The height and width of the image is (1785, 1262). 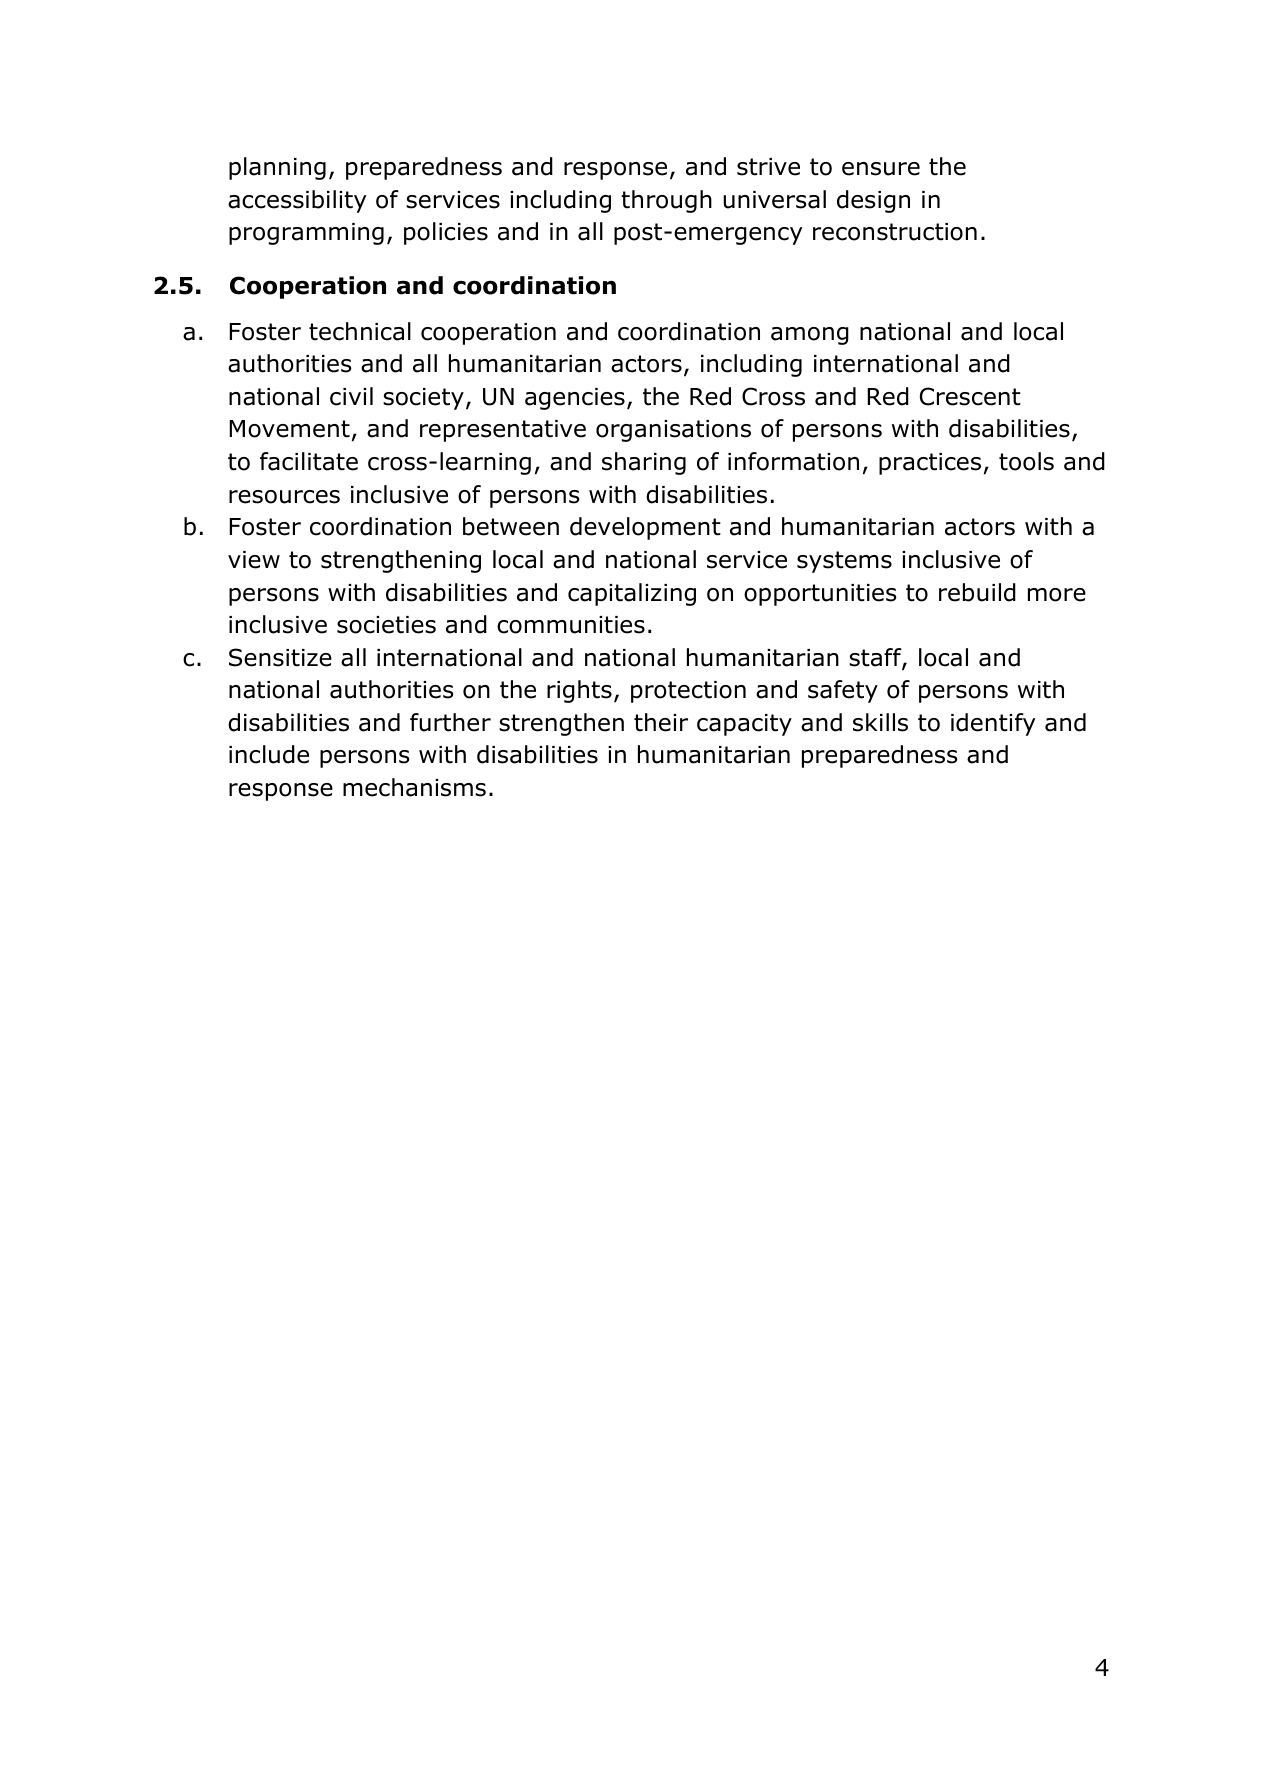 What do you see at coordinates (930, 464) in the image?
I see `practices` at bounding box center [930, 464].
